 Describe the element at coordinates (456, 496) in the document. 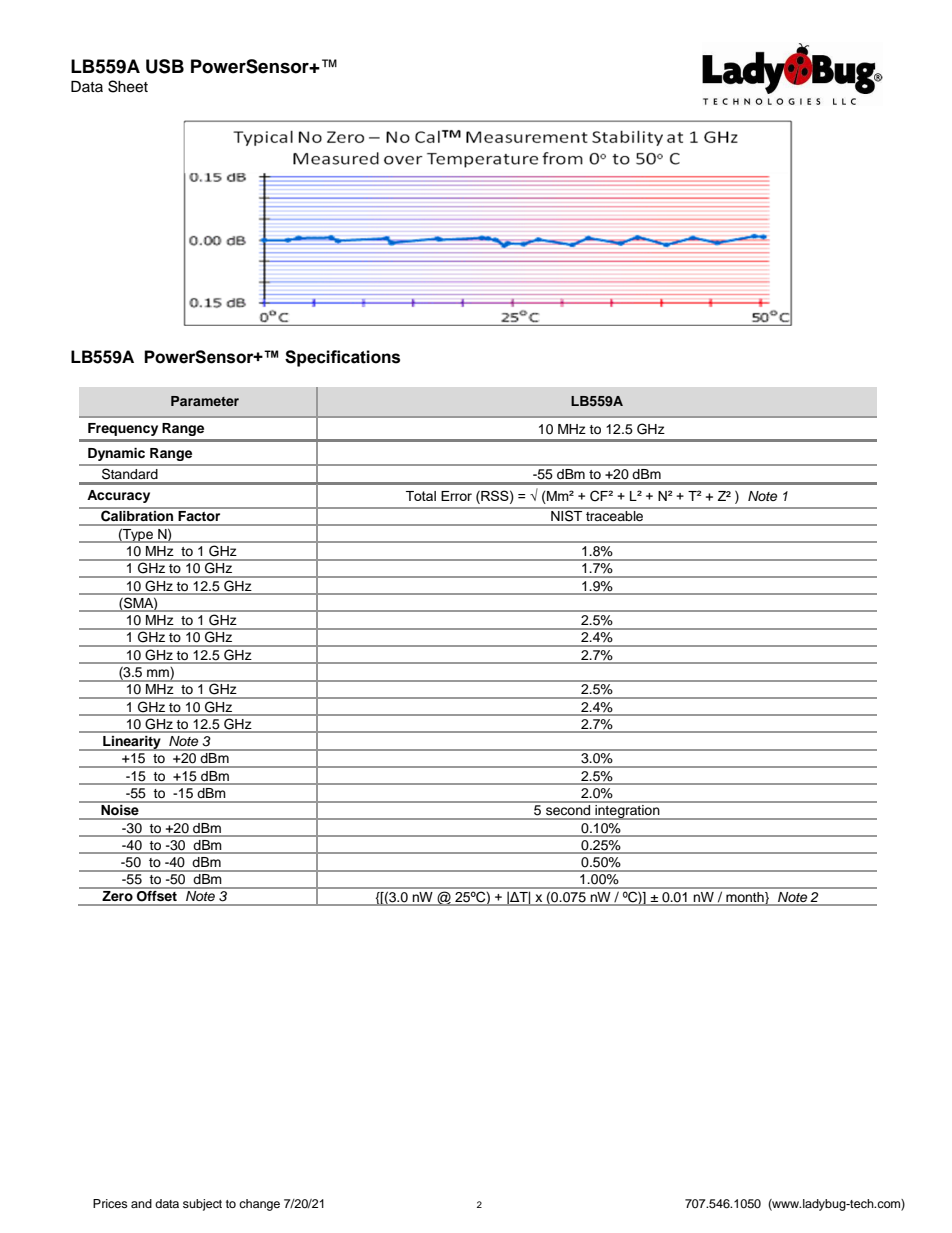

I see `Error` at that location.
